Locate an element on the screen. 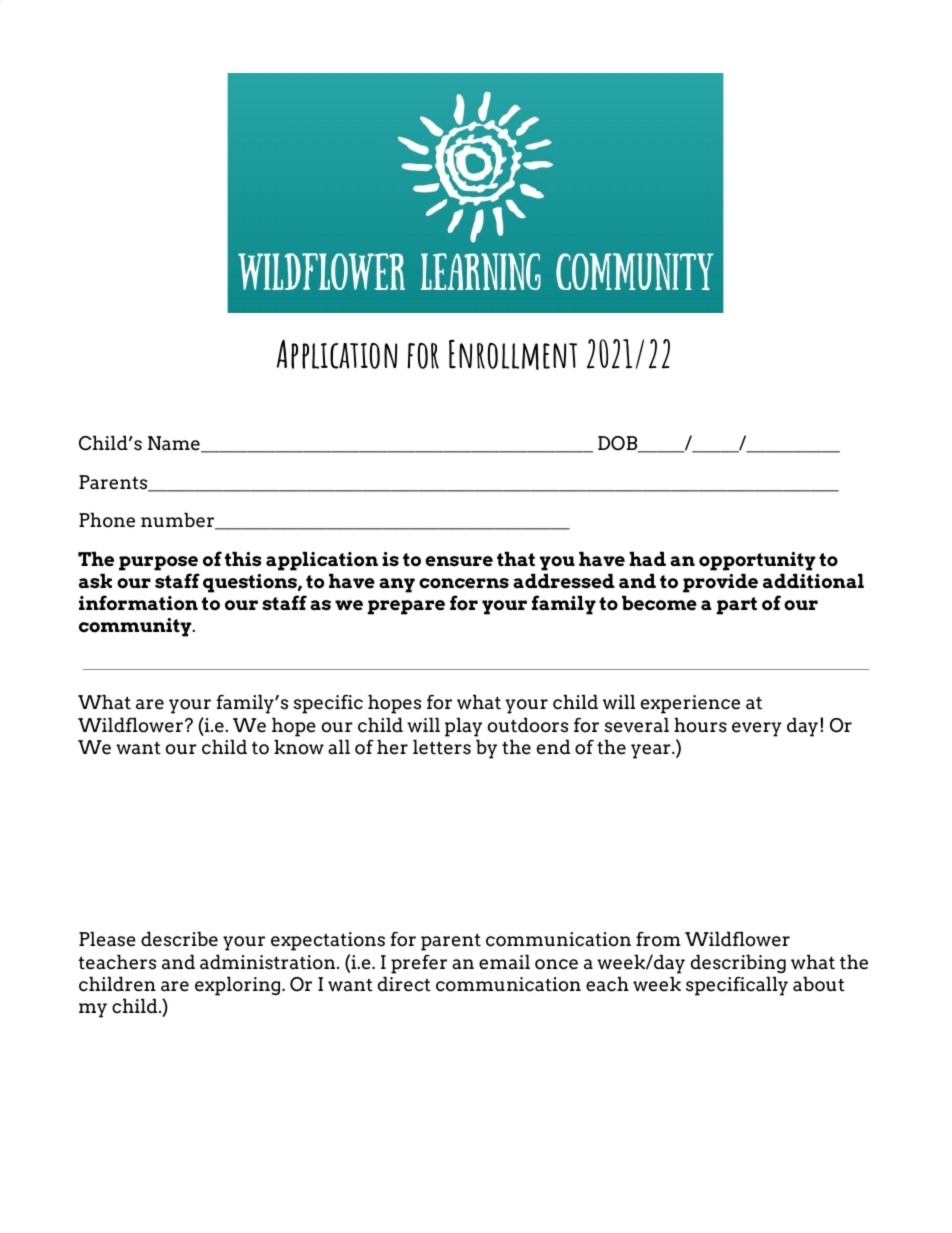  that is located at coordinates (516, 559).
